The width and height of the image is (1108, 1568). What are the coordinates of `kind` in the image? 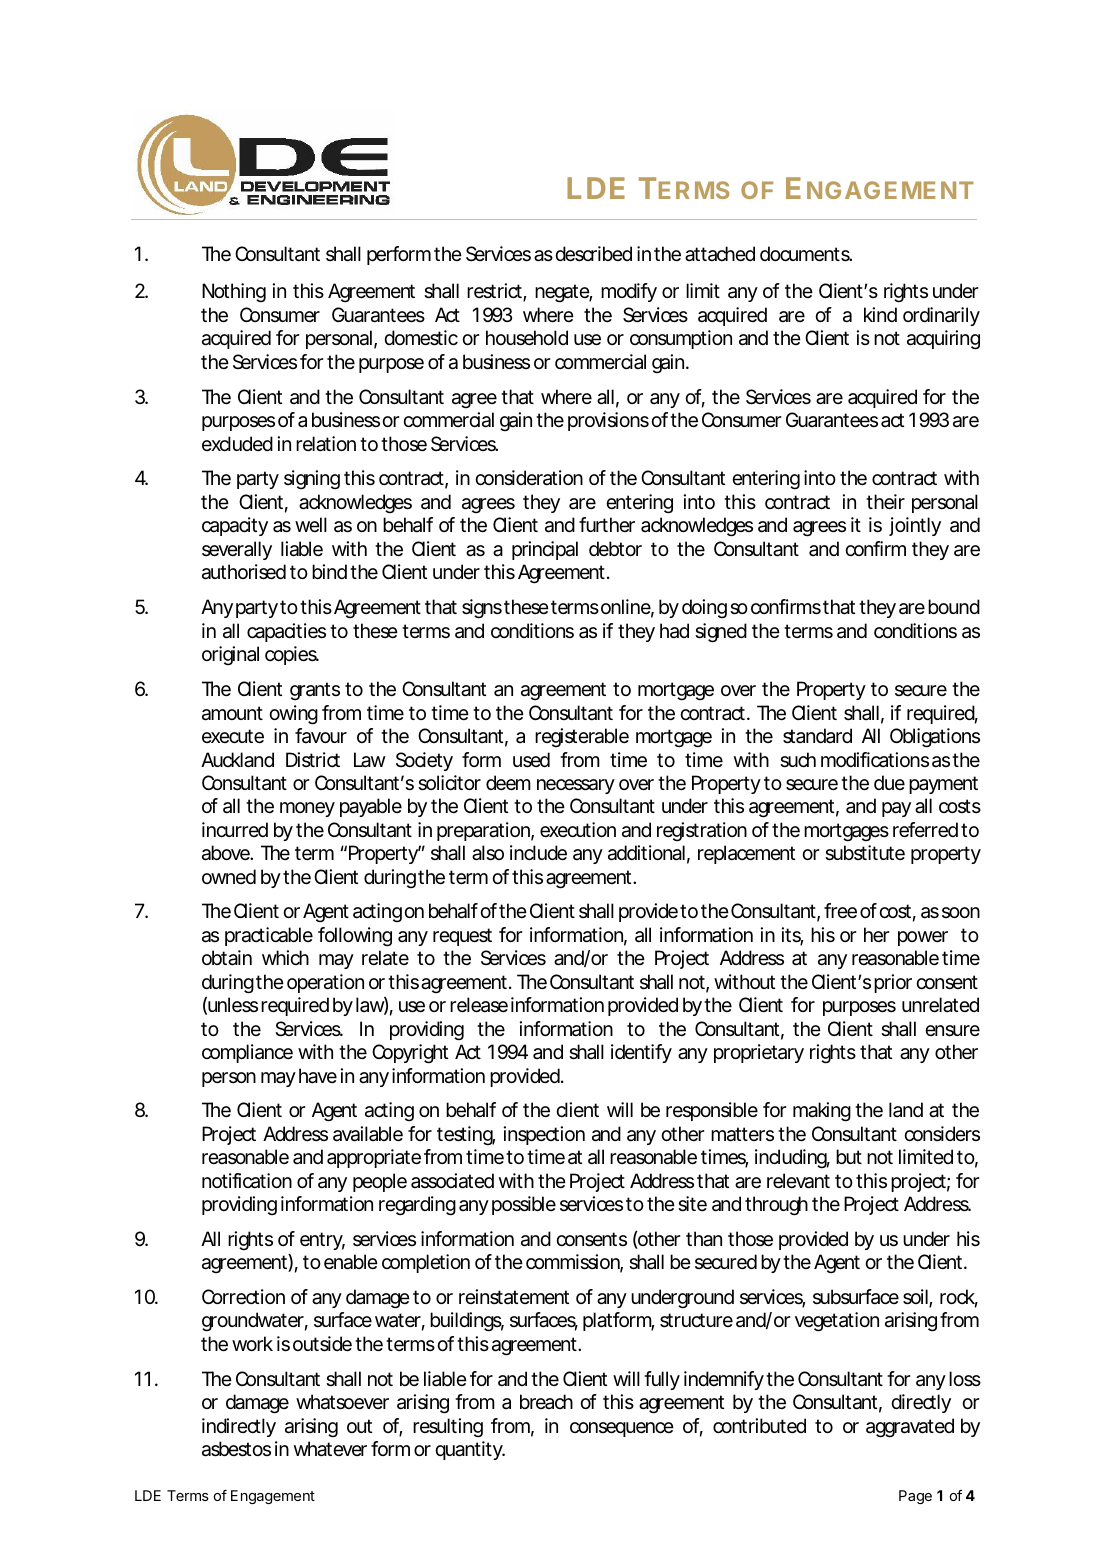 It's located at (880, 314).
